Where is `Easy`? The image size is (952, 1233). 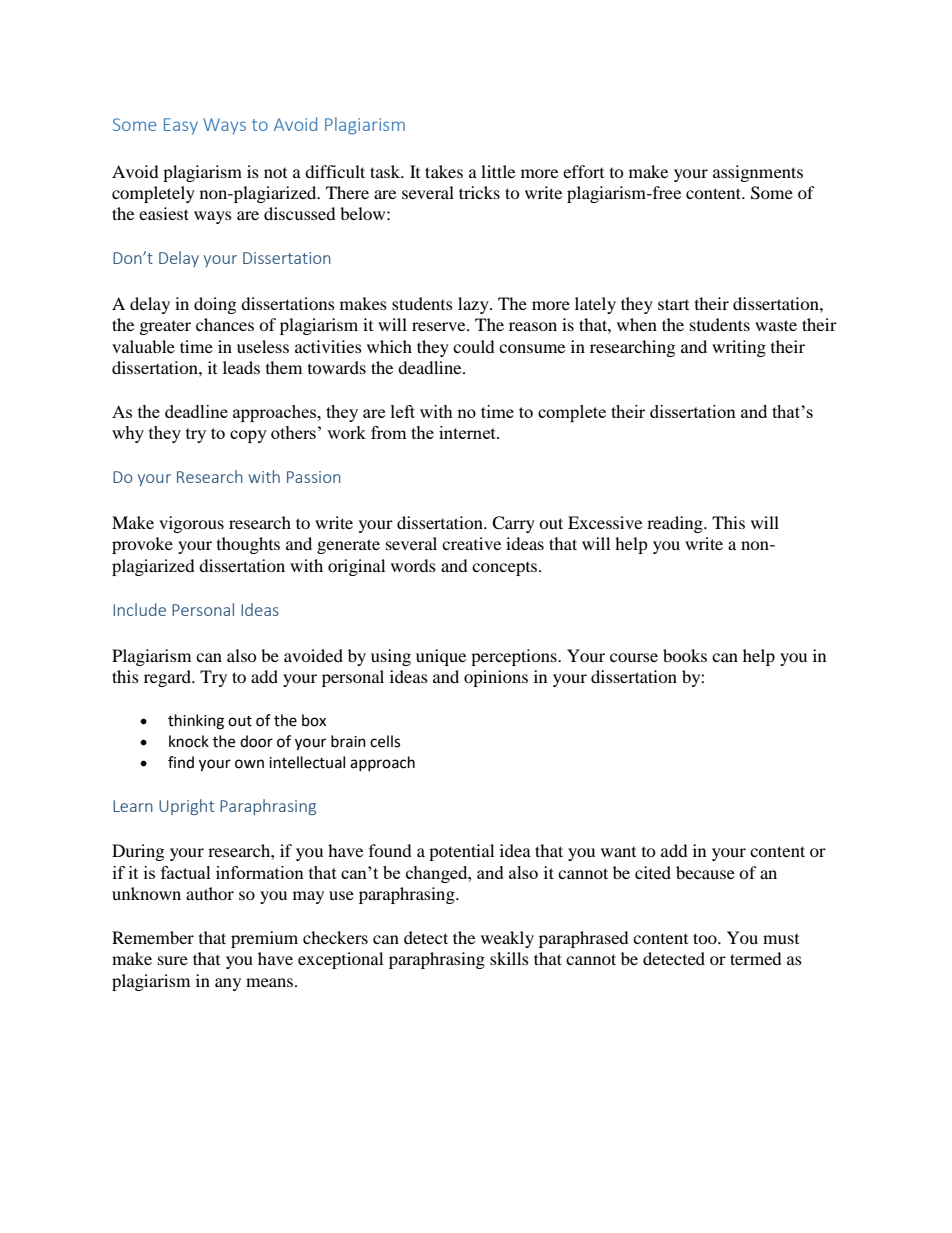
Easy is located at coordinates (181, 126).
